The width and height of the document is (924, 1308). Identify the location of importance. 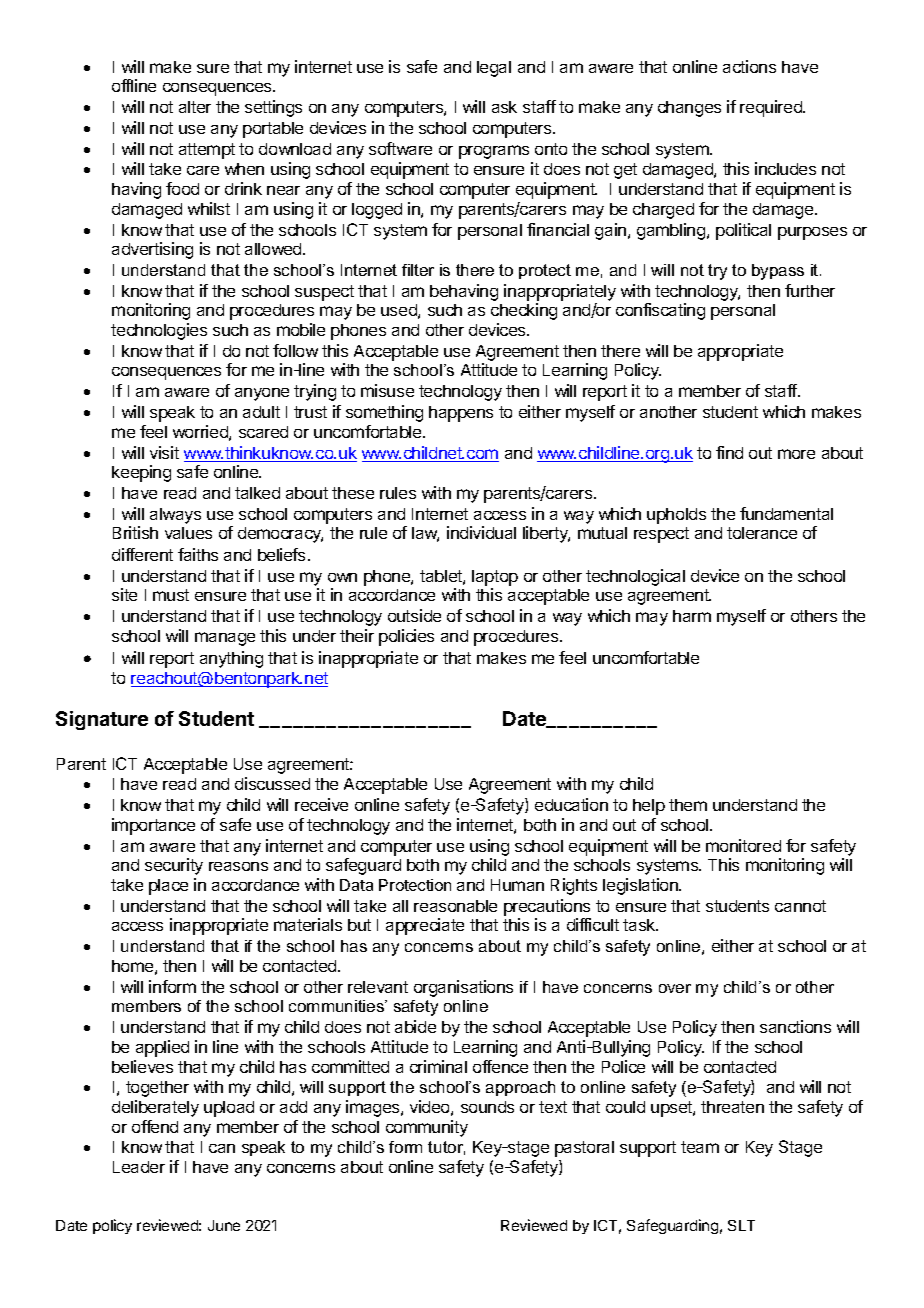
(153, 826).
